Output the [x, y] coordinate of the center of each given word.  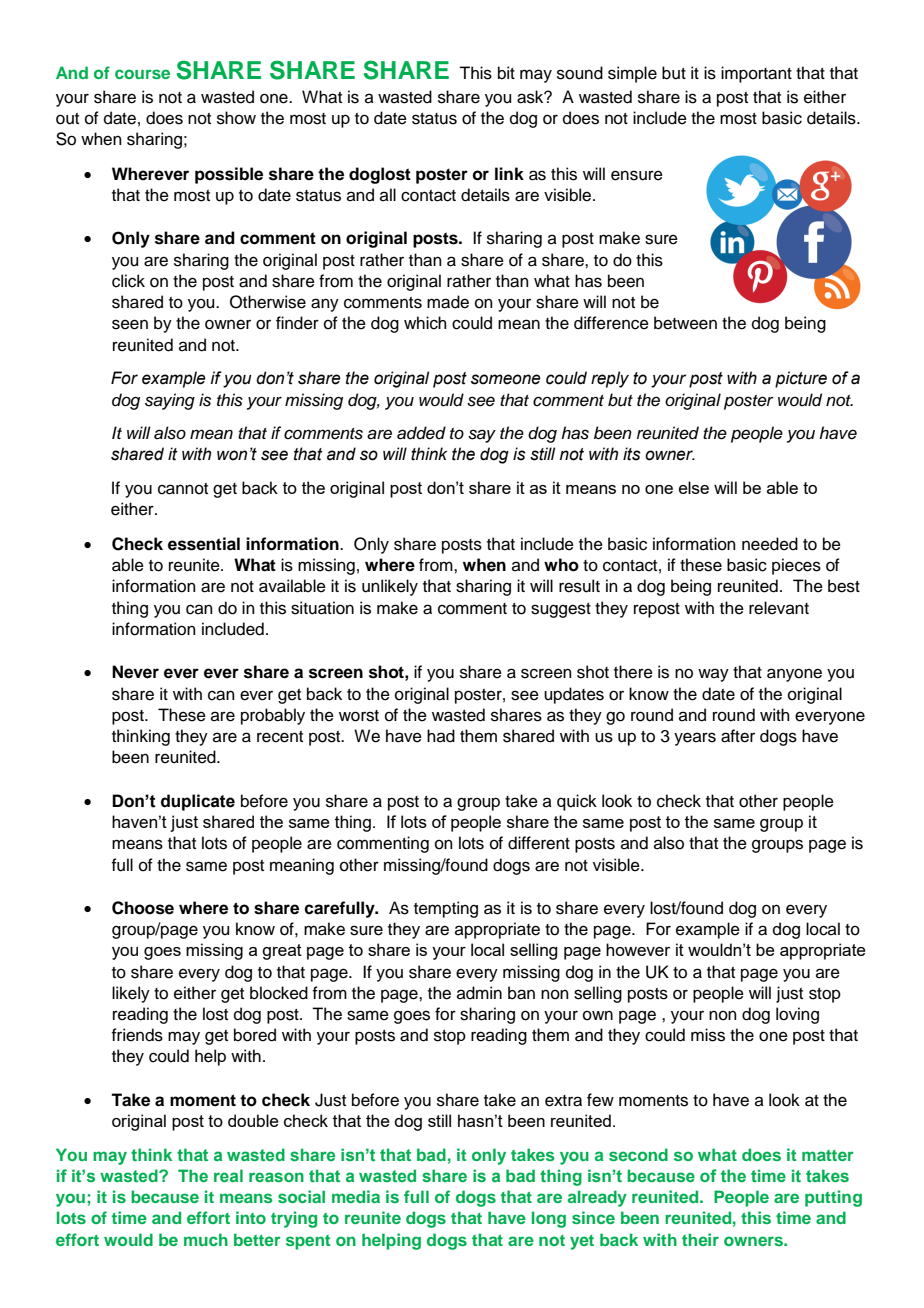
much [206, 1239]
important [756, 74]
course [142, 74]
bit [506, 73]
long [549, 1219]
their [700, 1239]
